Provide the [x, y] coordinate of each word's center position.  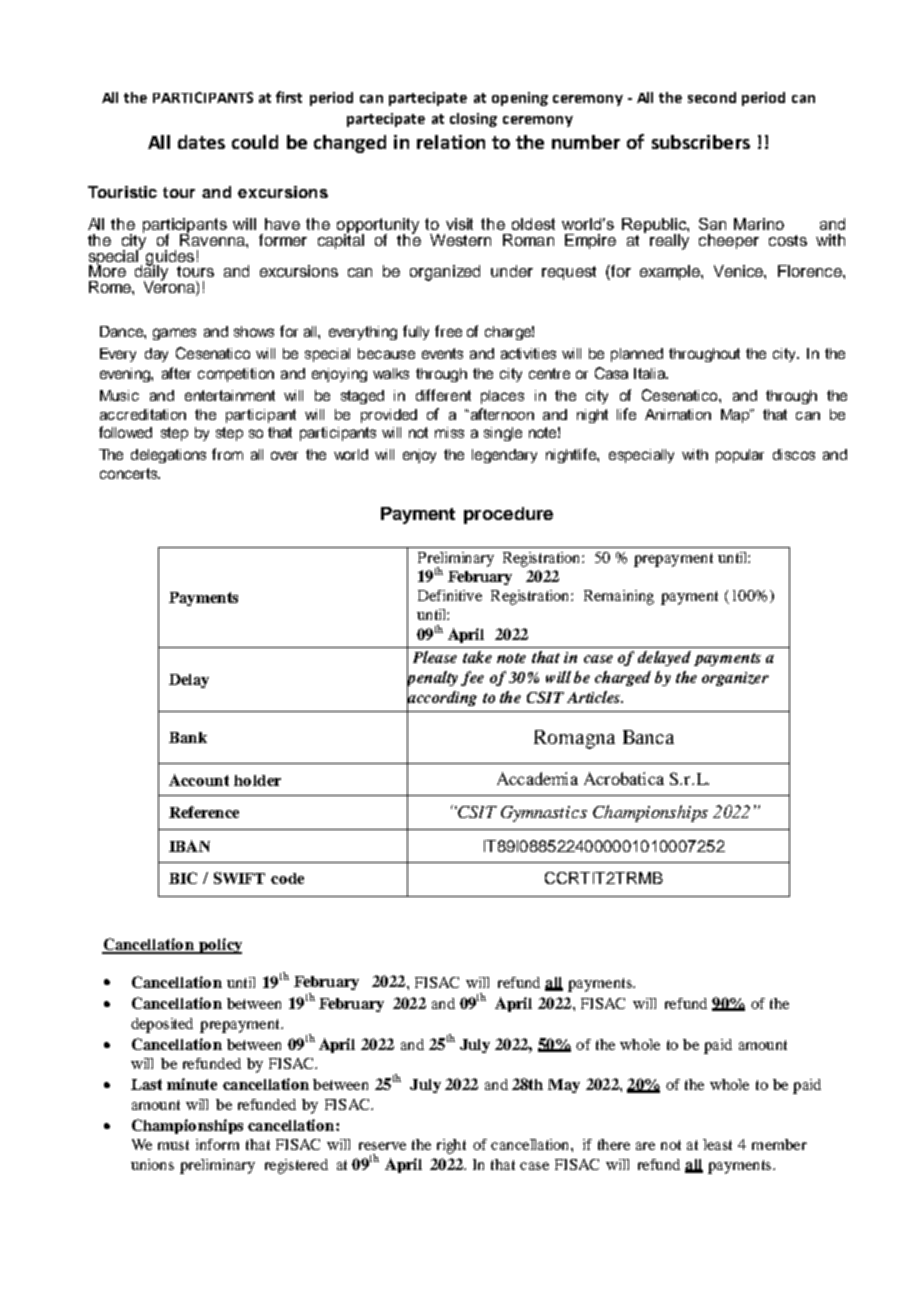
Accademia [537, 778]
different [443, 395]
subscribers [701, 142]
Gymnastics [544, 814]
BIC [183, 878]
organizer [735, 679]
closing [473, 120]
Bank [188, 737]
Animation [678, 414]
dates [201, 142]
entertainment [230, 395]
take [477, 657]
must [173, 1145]
